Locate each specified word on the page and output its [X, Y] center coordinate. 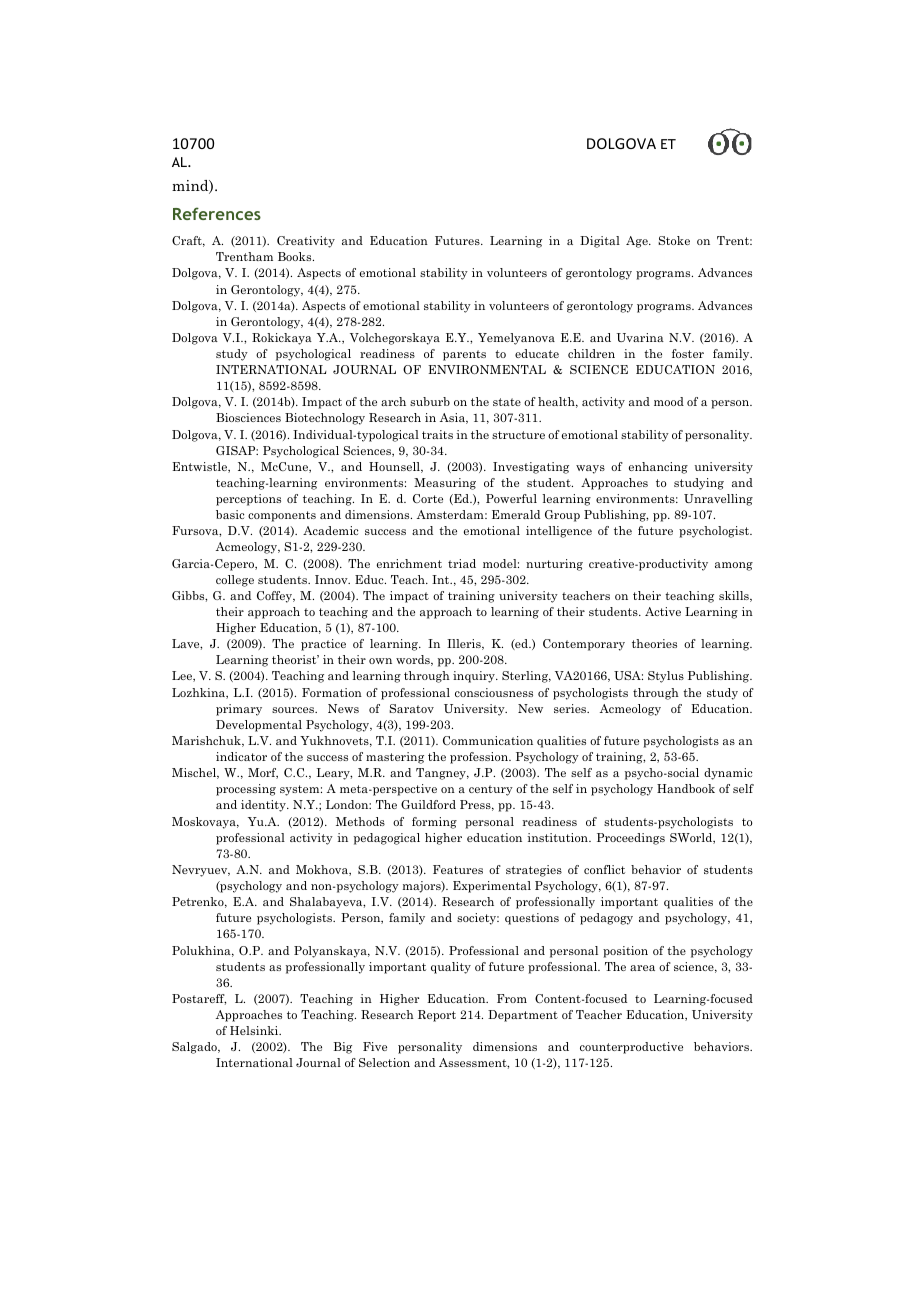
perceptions [248, 500]
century [491, 790]
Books [296, 256]
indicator [241, 756]
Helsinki [255, 1030]
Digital [600, 242]
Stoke [674, 240]
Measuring [445, 484]
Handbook [686, 788]
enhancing [658, 468]
